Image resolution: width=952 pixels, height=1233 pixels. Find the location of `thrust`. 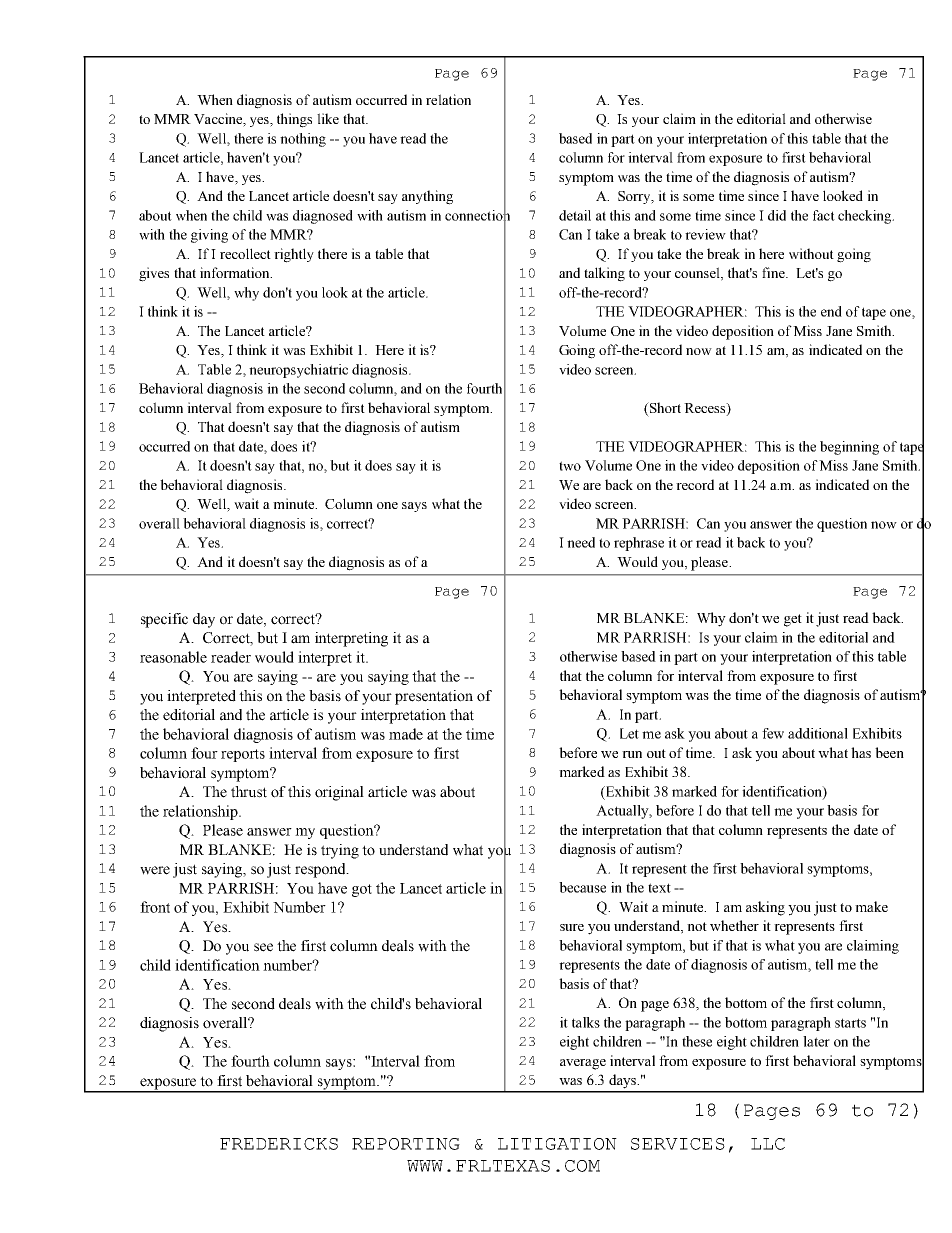

thrust is located at coordinates (249, 792).
